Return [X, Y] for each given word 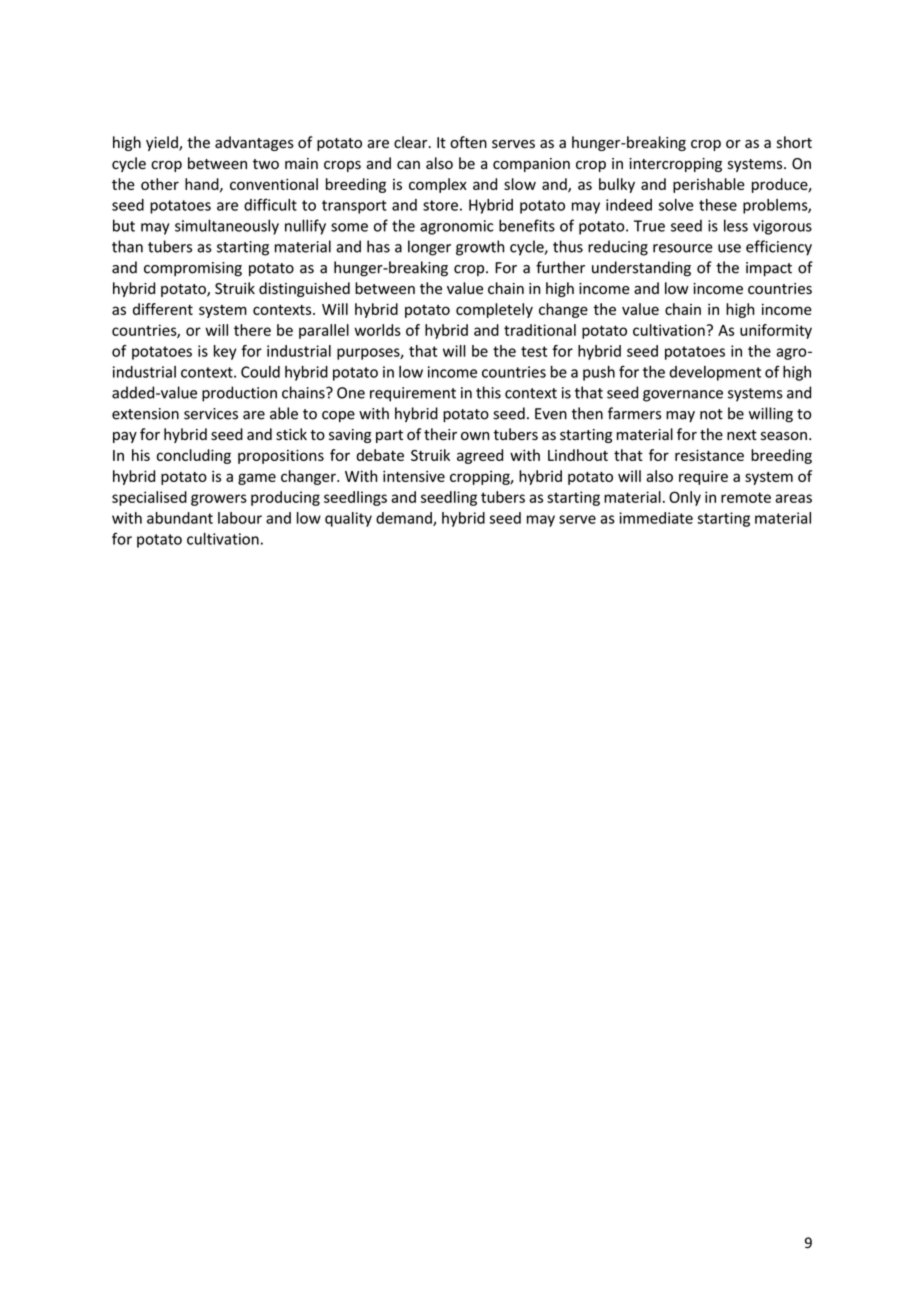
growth [480, 248]
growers [219, 500]
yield [163, 143]
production [239, 394]
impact [769, 269]
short [794, 142]
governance [683, 396]
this [488, 392]
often [468, 142]
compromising [193, 269]
